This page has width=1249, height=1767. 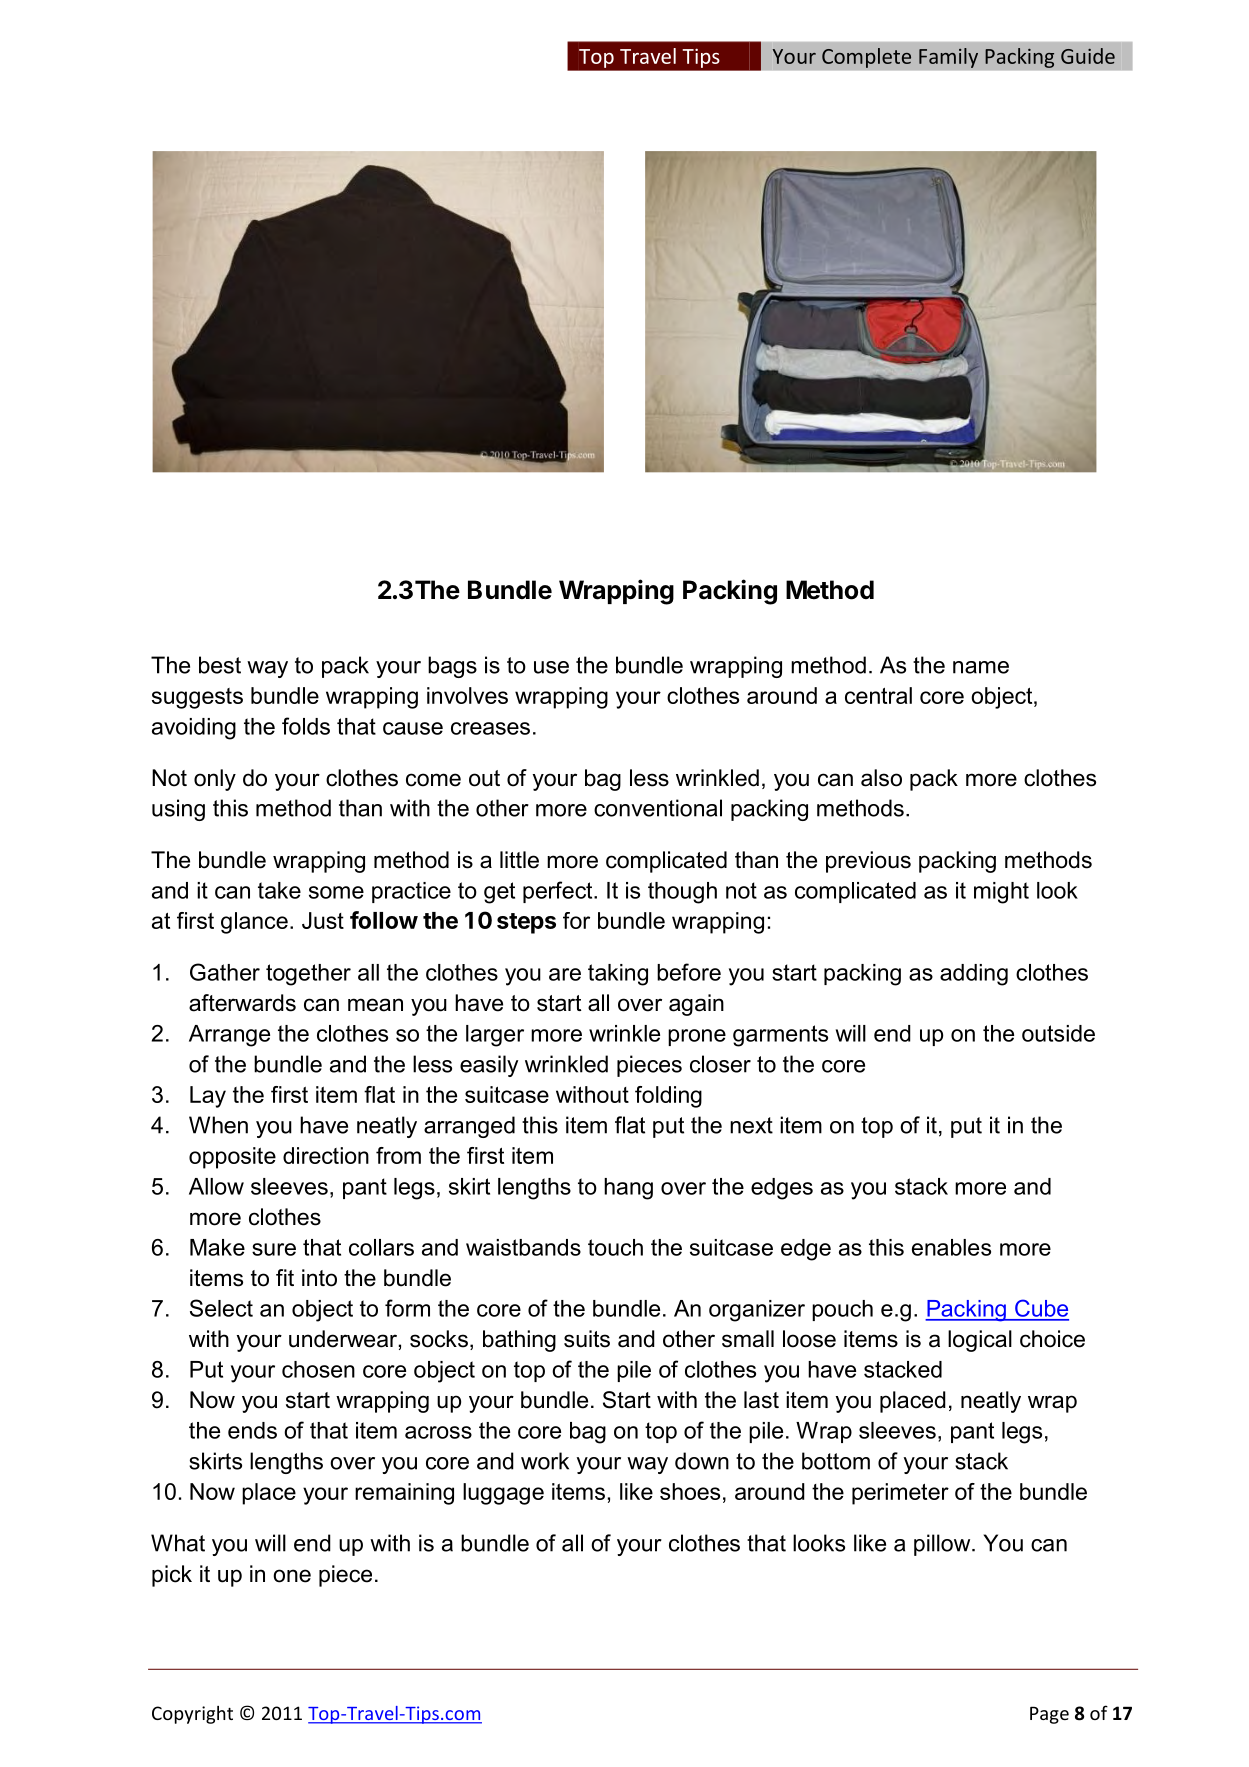 I want to click on Family, so click(x=948, y=58).
